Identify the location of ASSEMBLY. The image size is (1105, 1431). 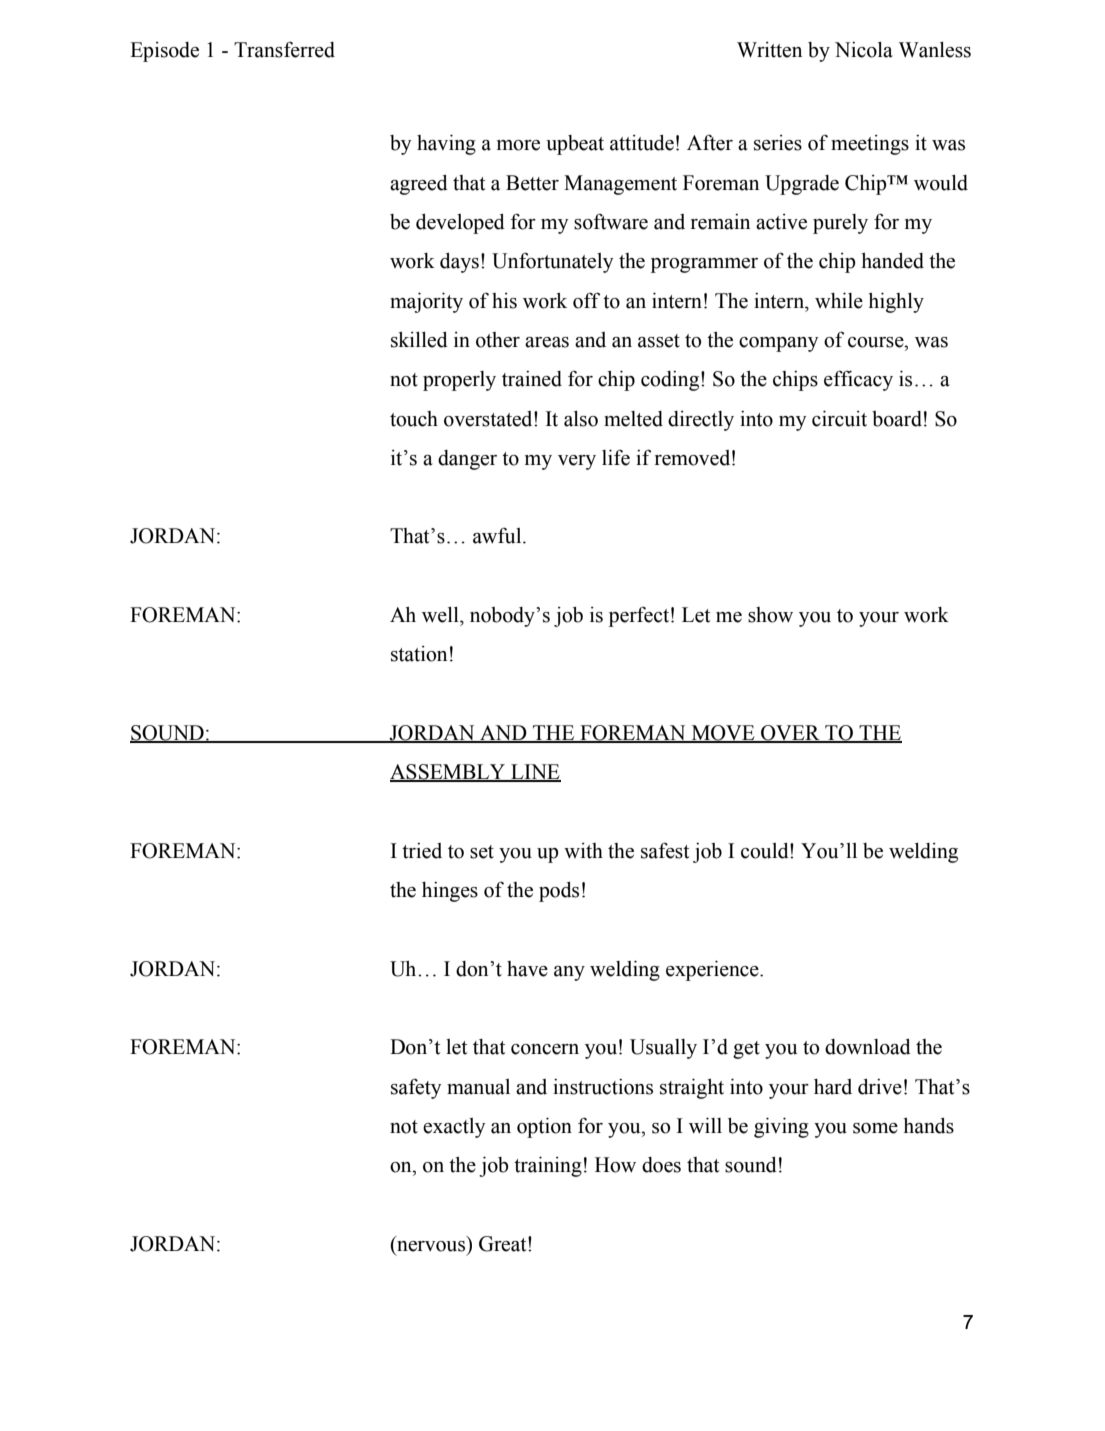
(449, 773).
